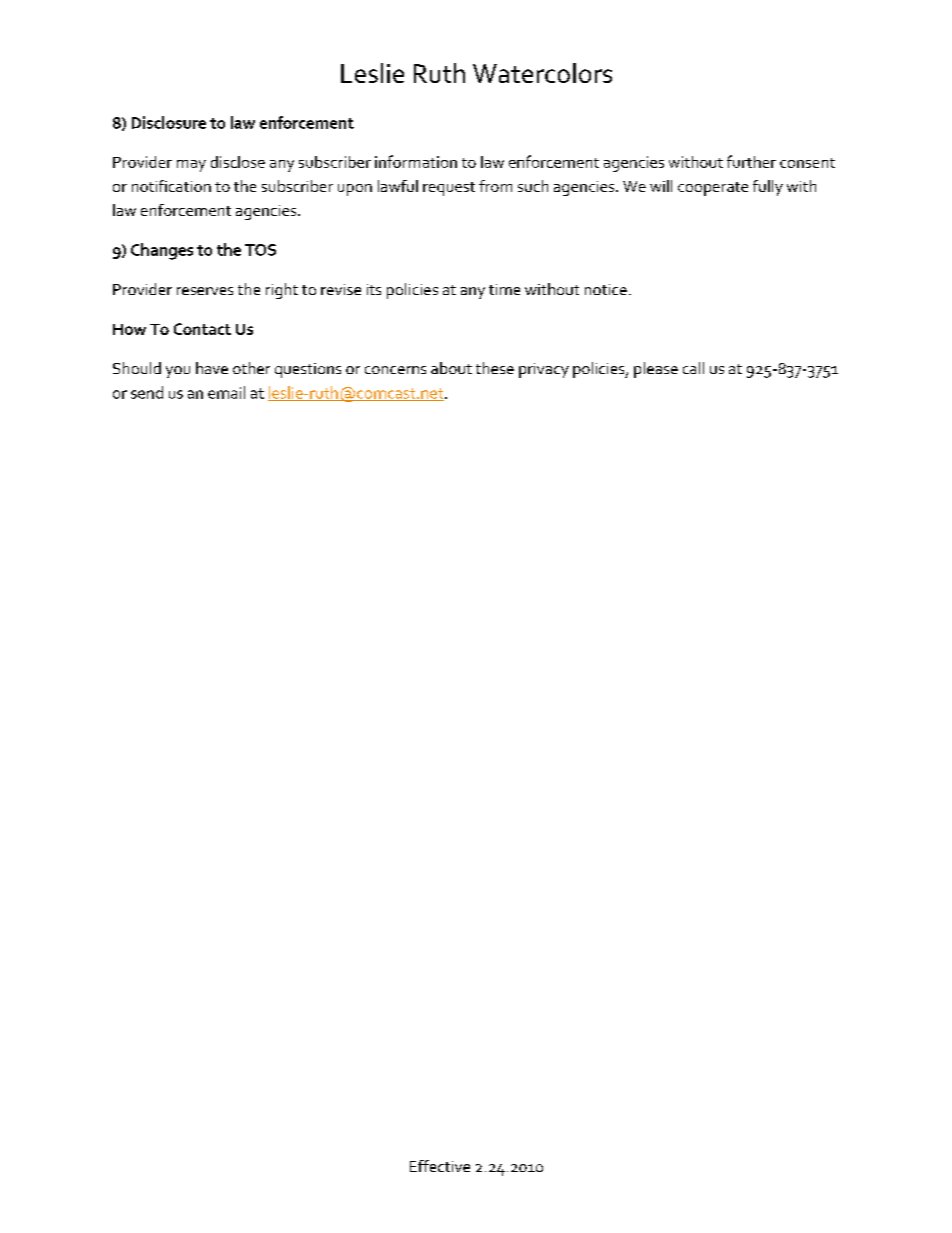 The width and height of the screenshot is (952, 1233). What do you see at coordinates (544, 370) in the screenshot?
I see `privacy` at bounding box center [544, 370].
